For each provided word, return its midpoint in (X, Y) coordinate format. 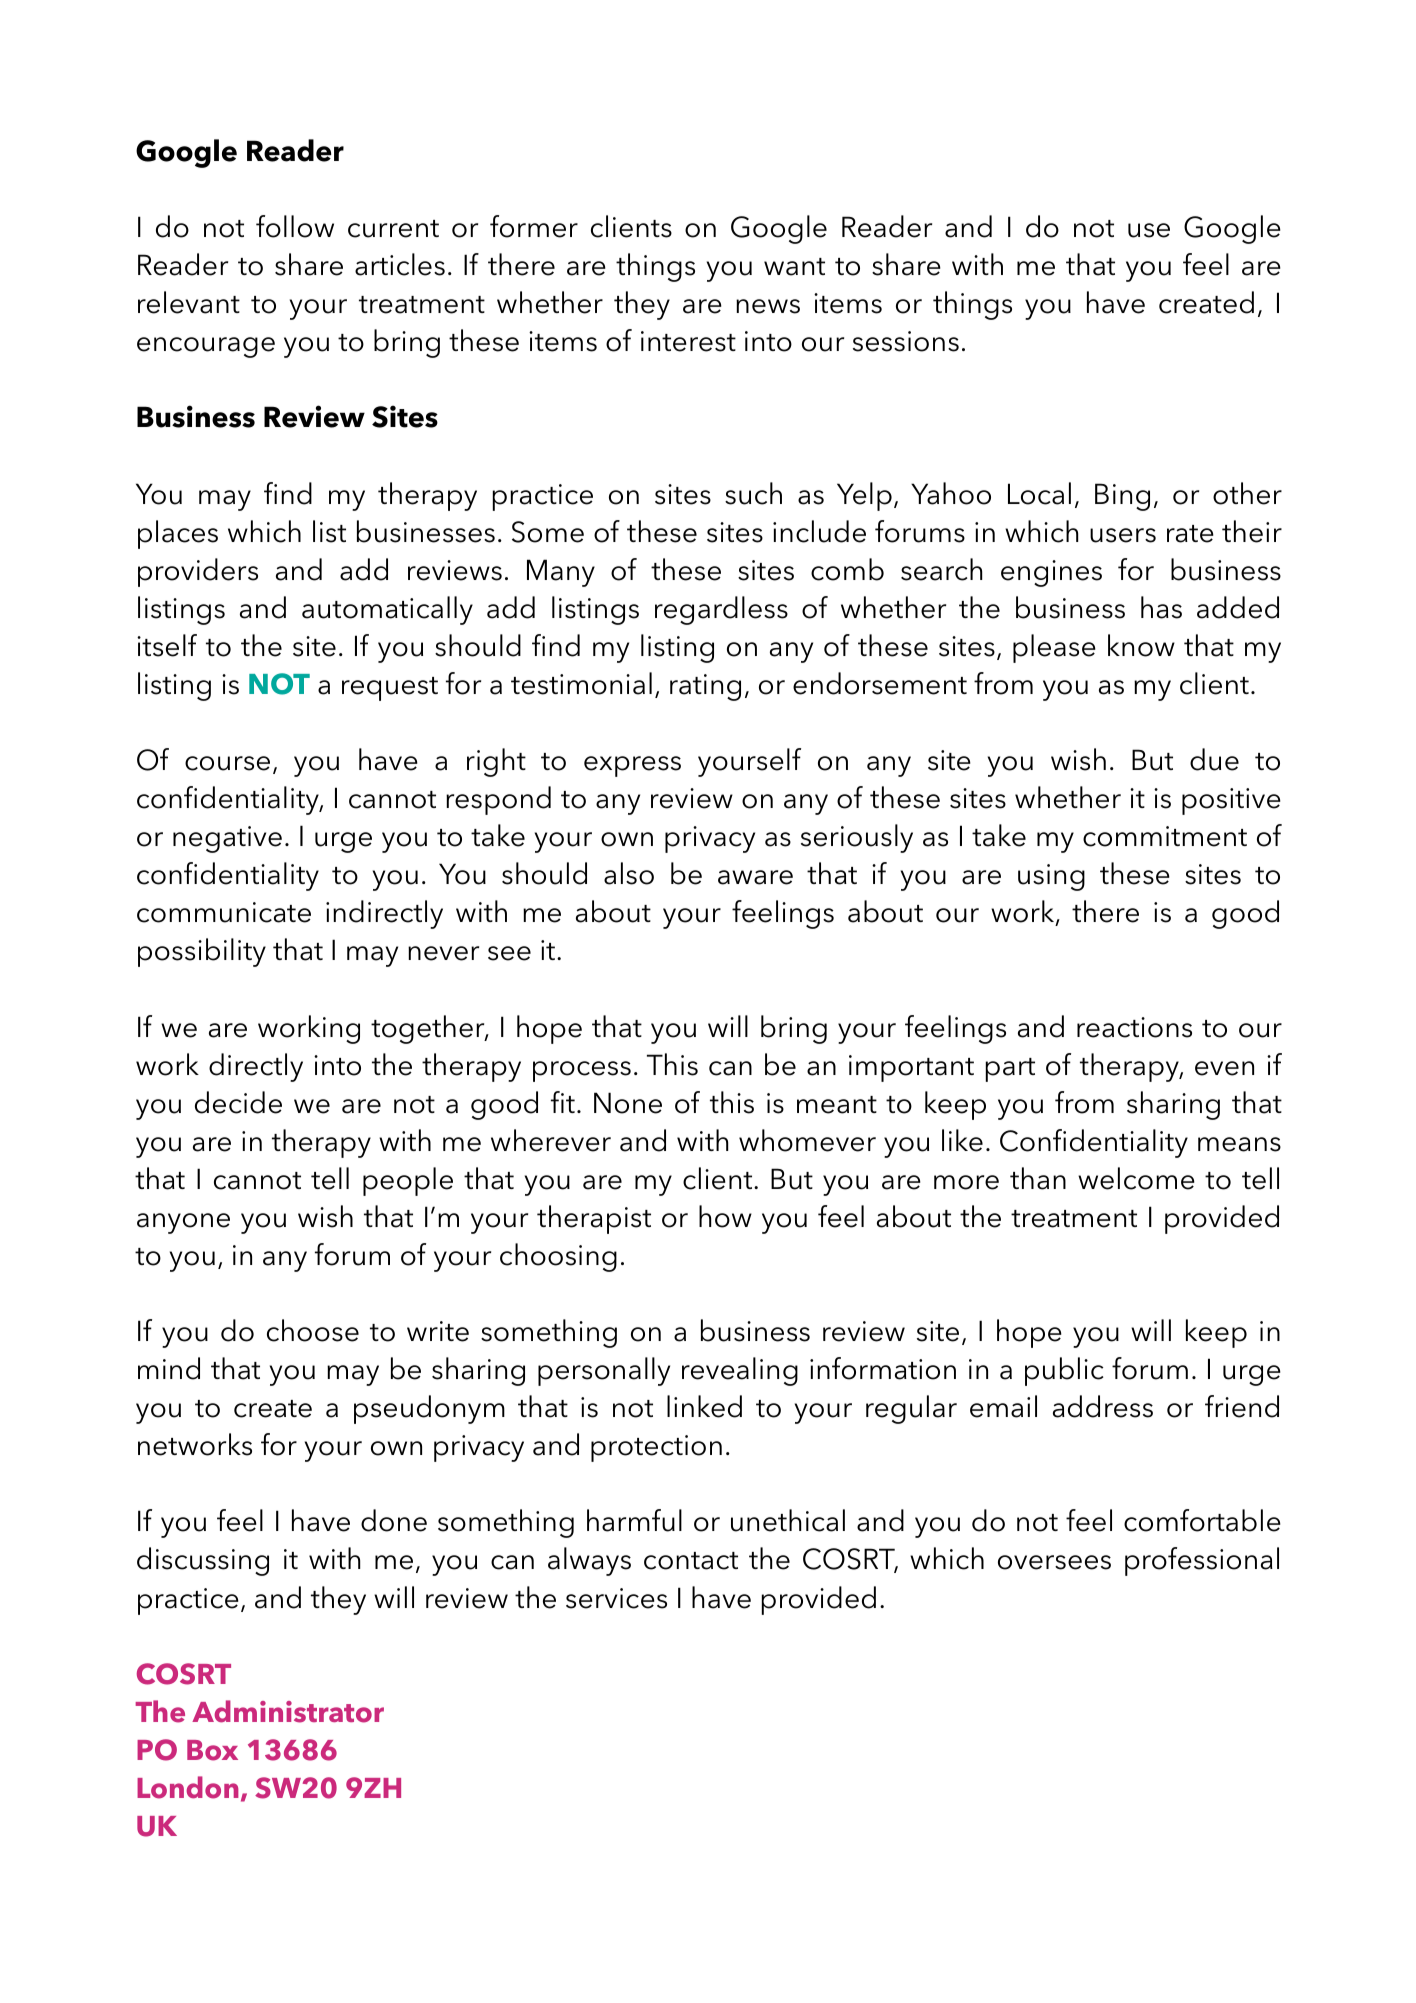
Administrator (288, 1711)
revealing (740, 1371)
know (1141, 645)
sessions (906, 341)
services (616, 1598)
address (1103, 1406)
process (582, 1071)
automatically (387, 610)
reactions (1134, 1027)
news (768, 306)
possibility (202, 952)
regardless (721, 610)
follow (295, 226)
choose (313, 1330)
